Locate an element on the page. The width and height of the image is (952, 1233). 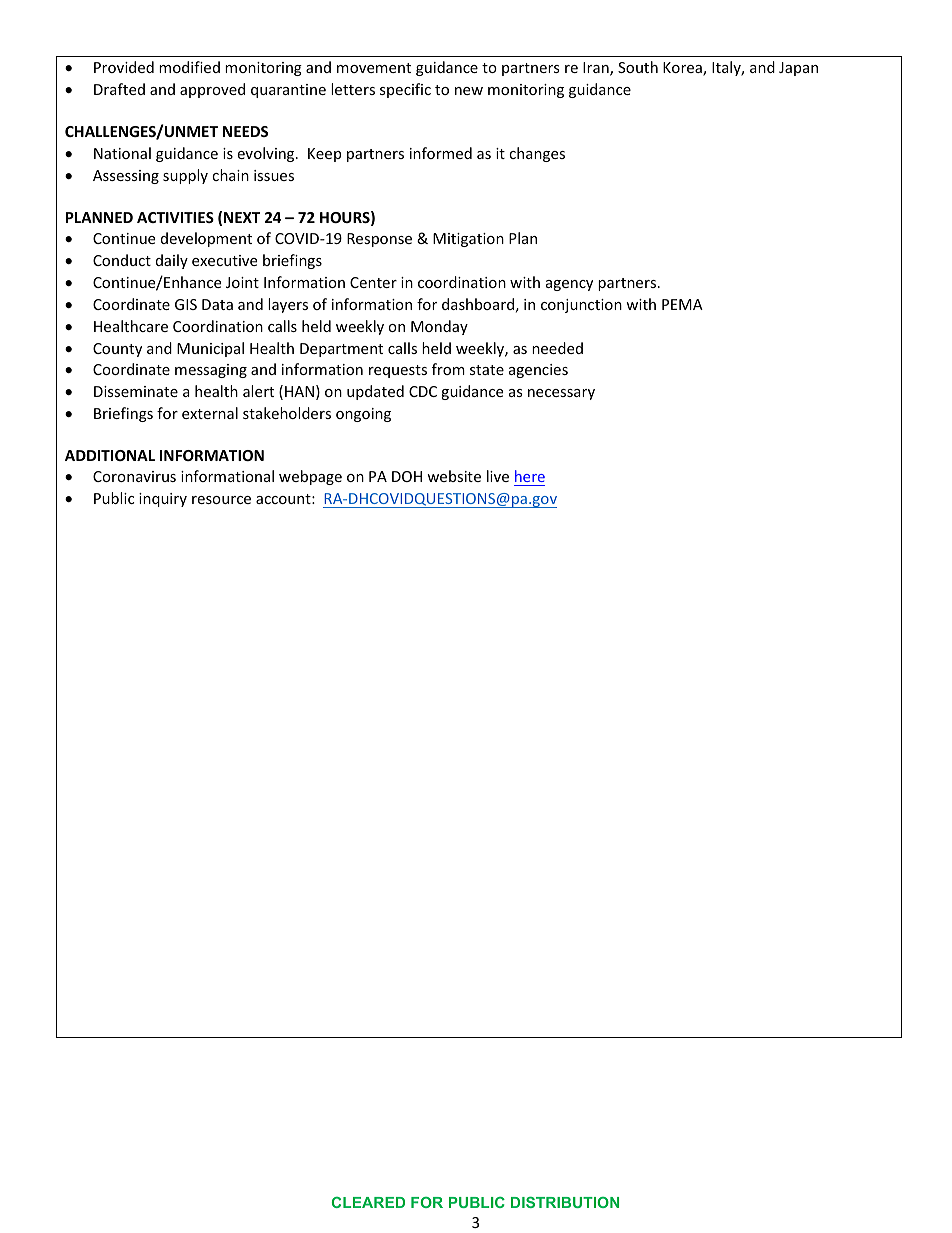
Korea is located at coordinates (683, 69).
